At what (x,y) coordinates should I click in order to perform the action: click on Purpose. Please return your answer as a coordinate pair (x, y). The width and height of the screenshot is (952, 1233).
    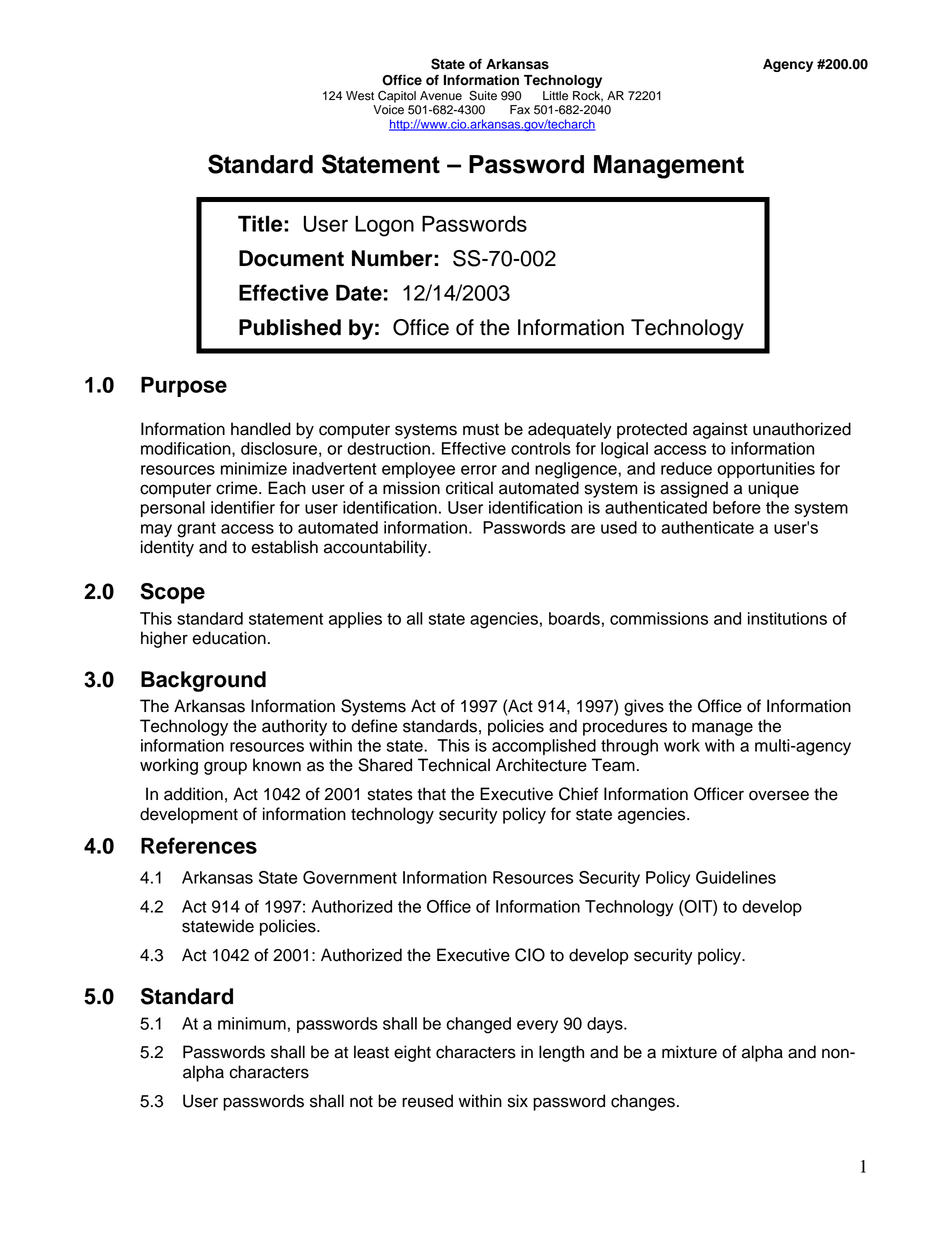
    Looking at the image, I should click on (184, 387).
